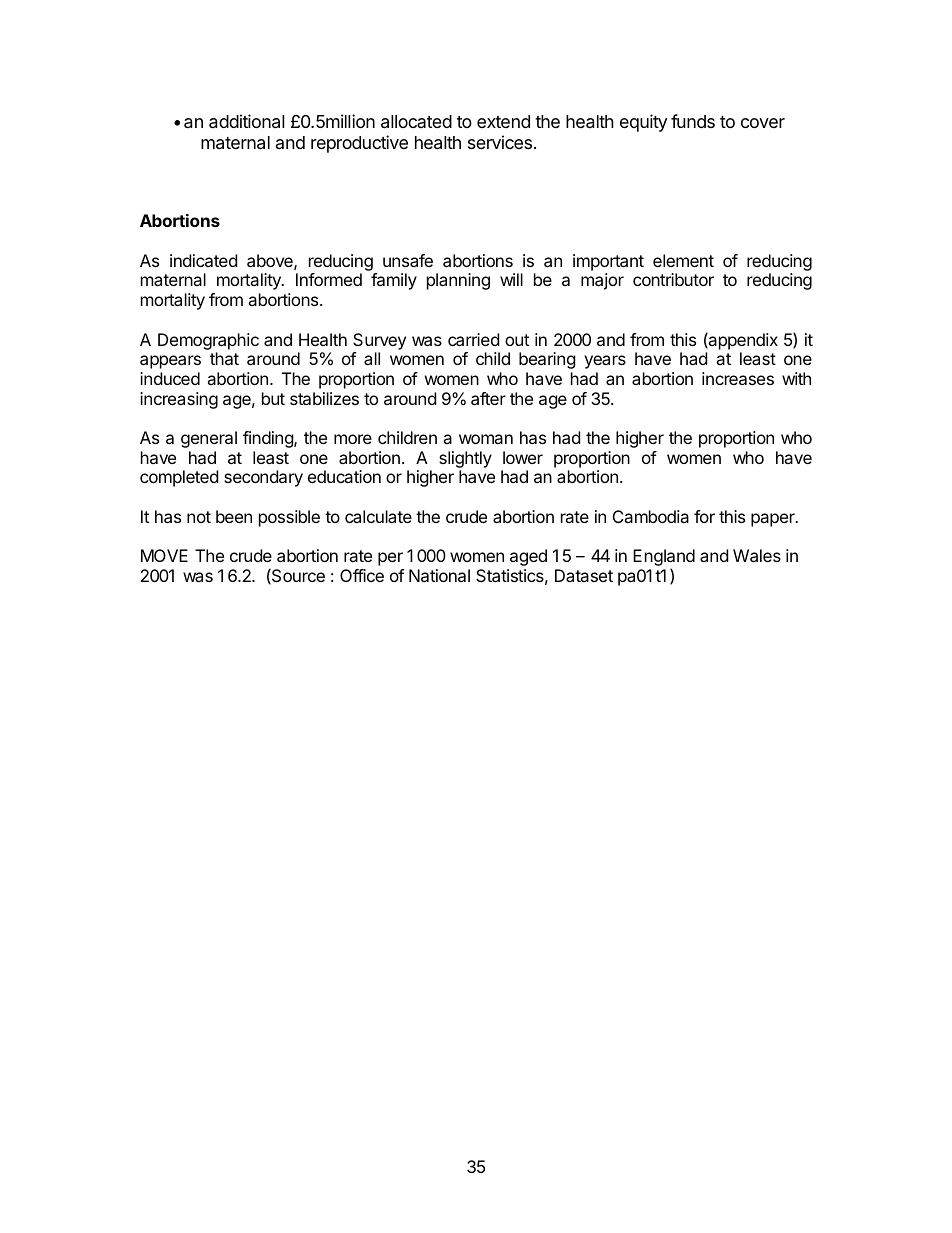 Image resolution: width=952 pixels, height=1233 pixels. What do you see at coordinates (164, 555) in the screenshot?
I see `MOVE` at bounding box center [164, 555].
